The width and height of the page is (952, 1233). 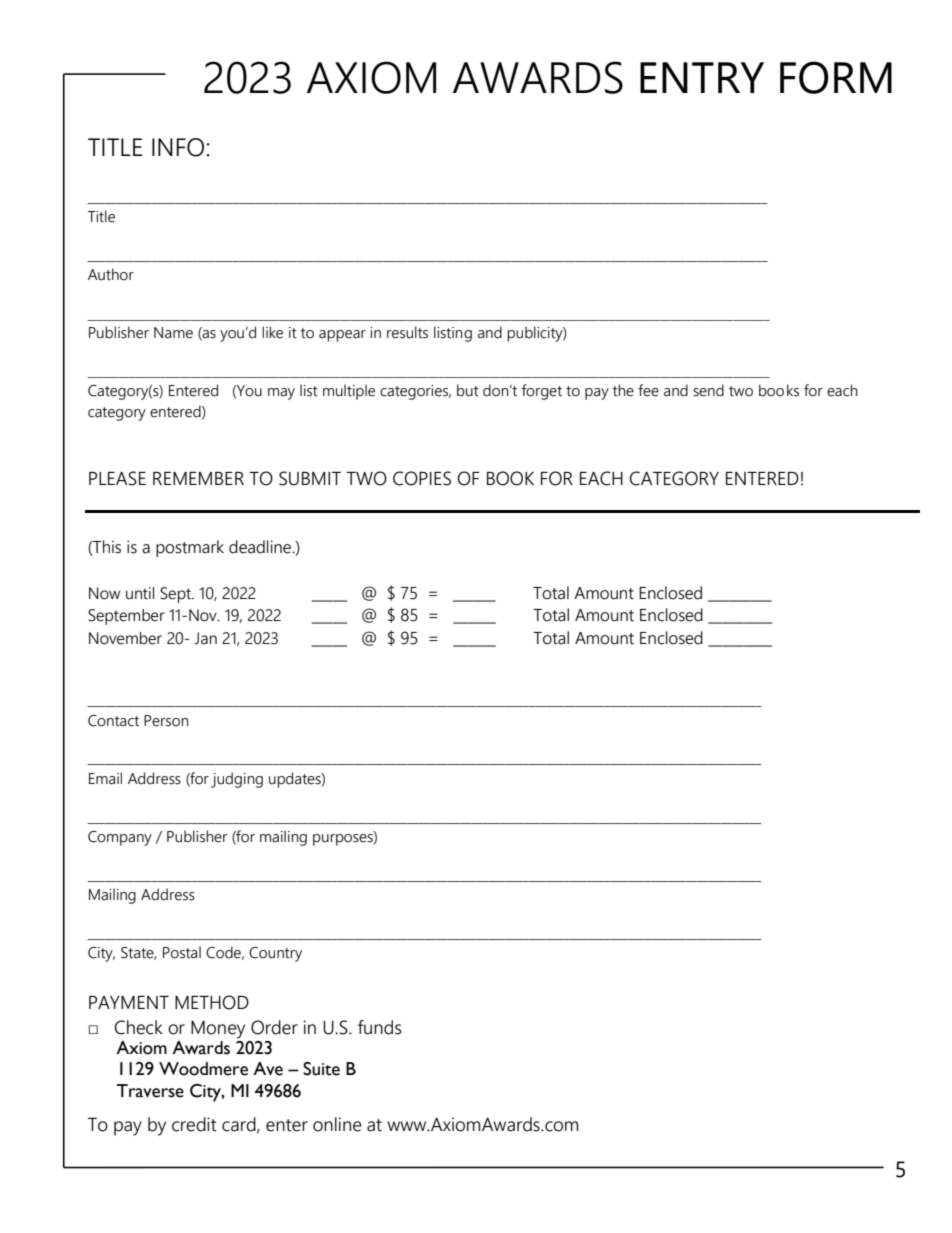 I want to click on judging, so click(x=237, y=780).
